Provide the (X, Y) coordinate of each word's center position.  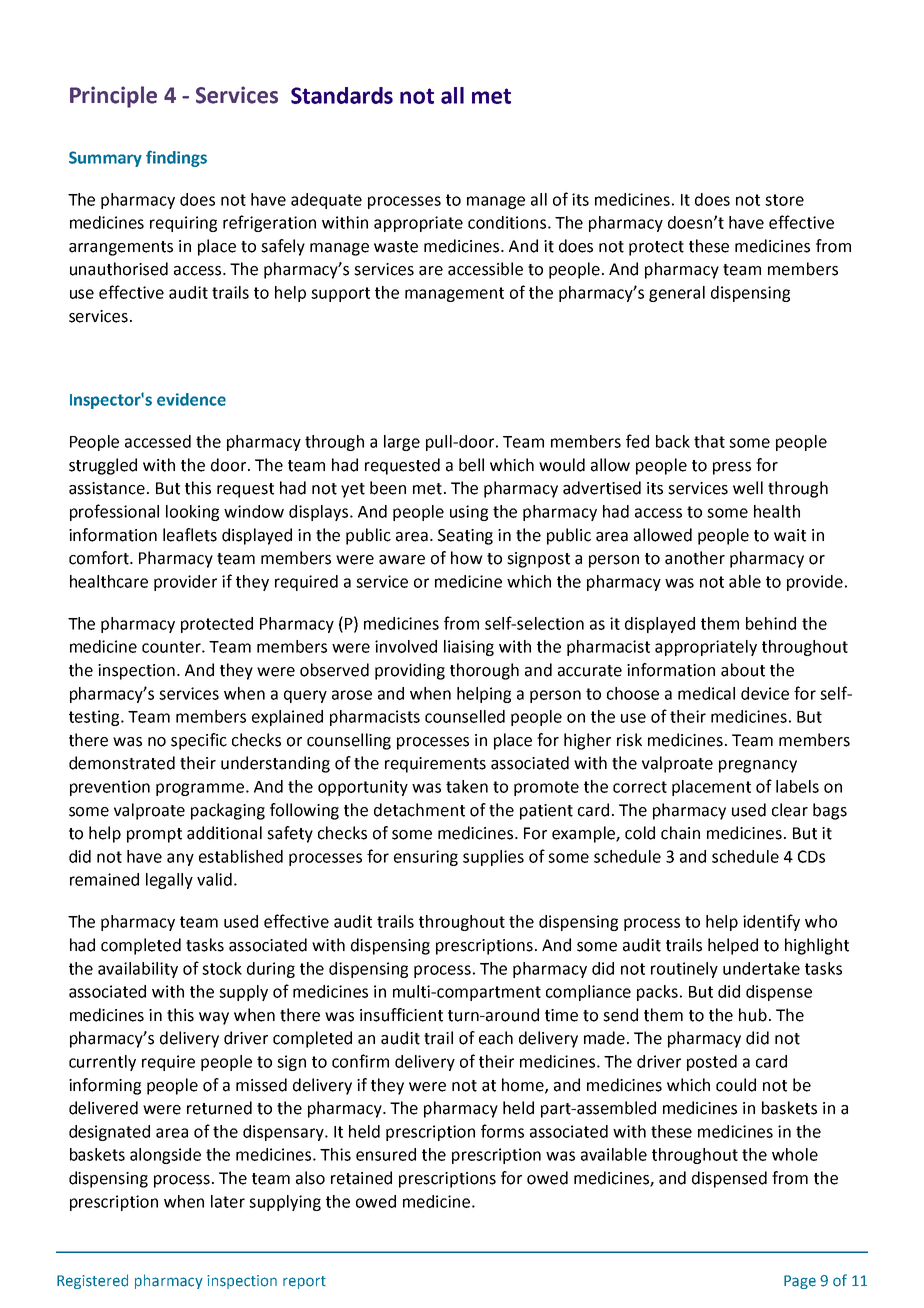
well (748, 488)
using (469, 513)
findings (176, 158)
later (228, 1201)
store (784, 200)
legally (169, 881)
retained (361, 1178)
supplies (493, 858)
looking (192, 513)
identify (771, 922)
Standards (342, 95)
